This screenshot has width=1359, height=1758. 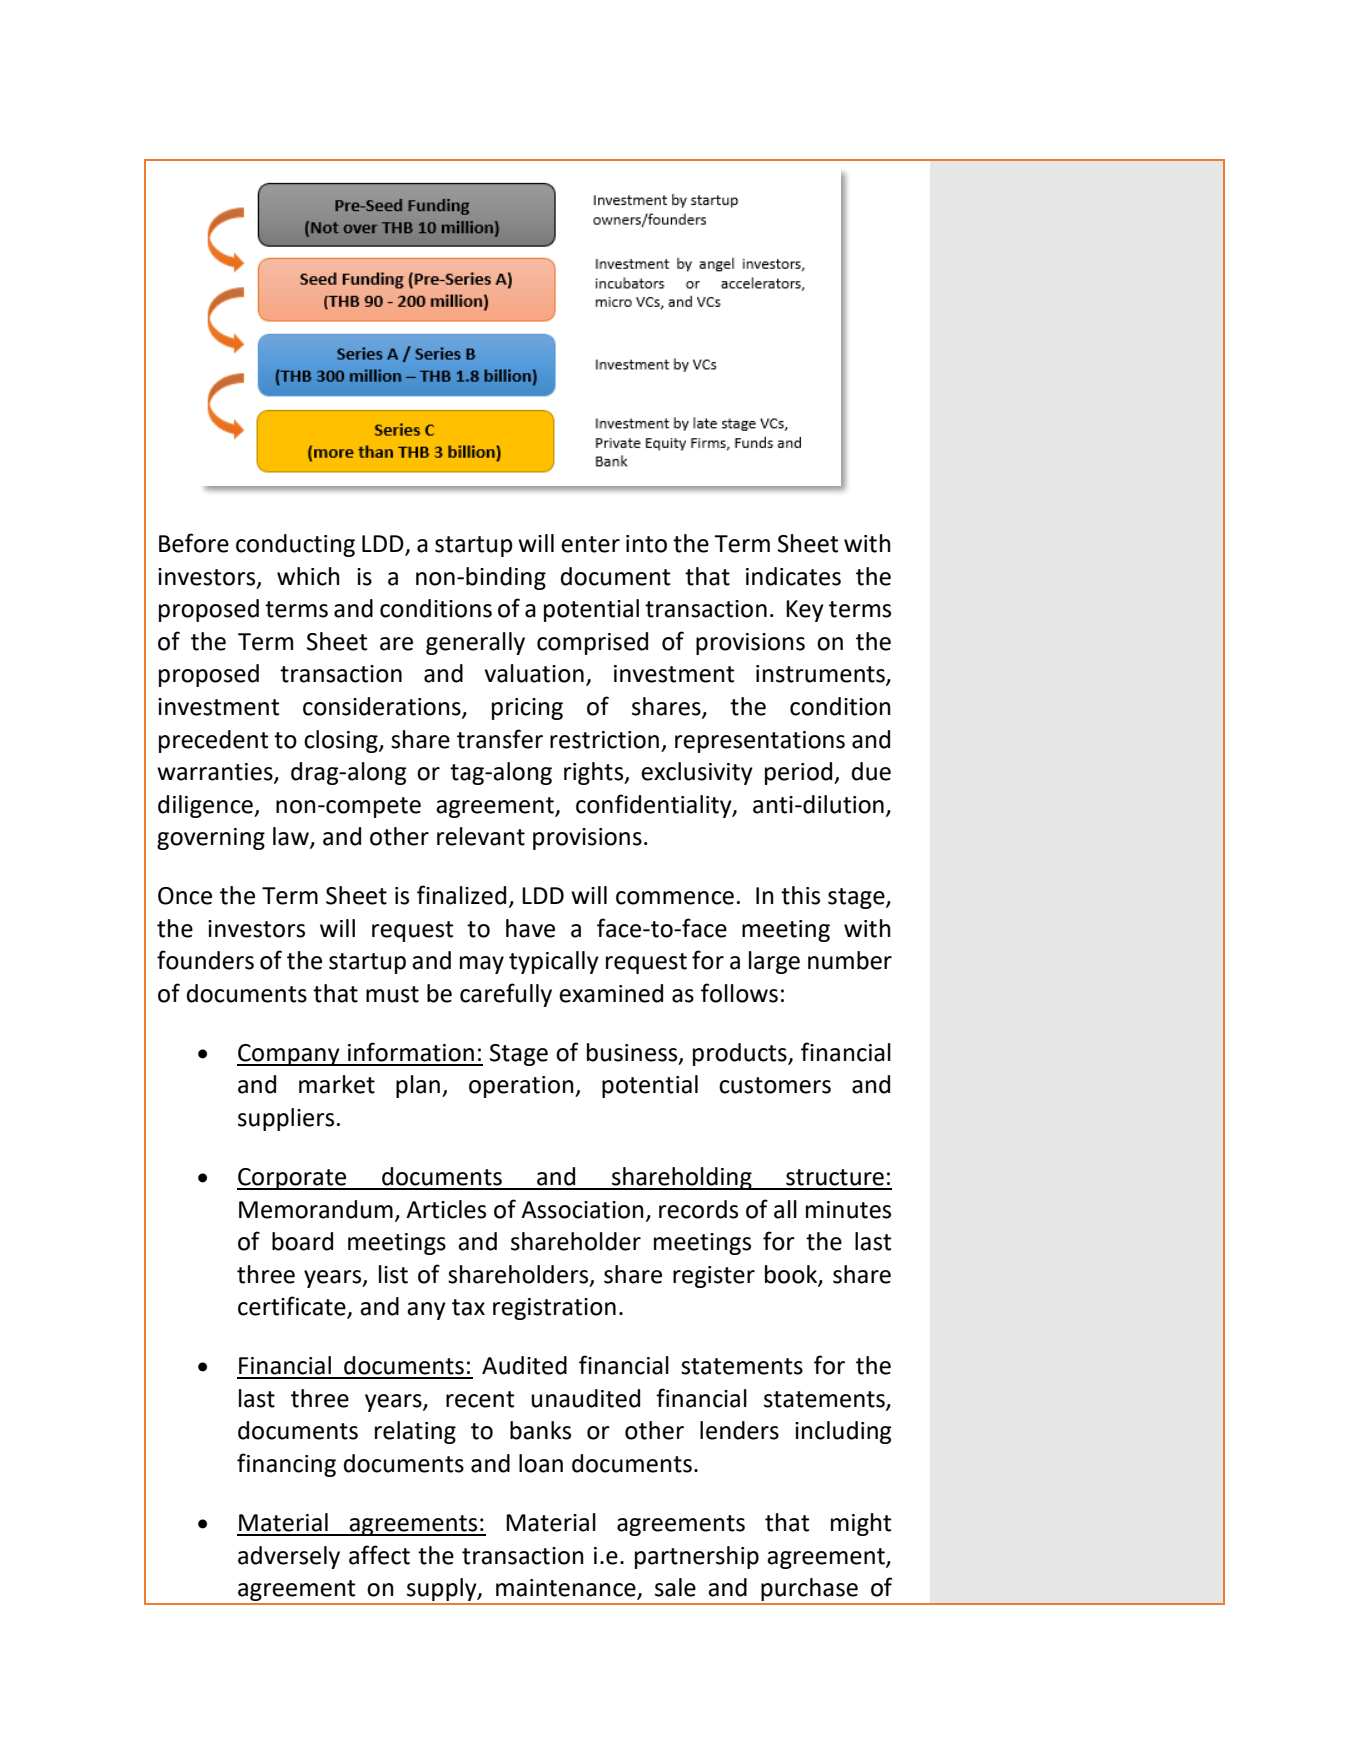 What do you see at coordinates (793, 576) in the screenshot?
I see `indicates` at bounding box center [793, 576].
